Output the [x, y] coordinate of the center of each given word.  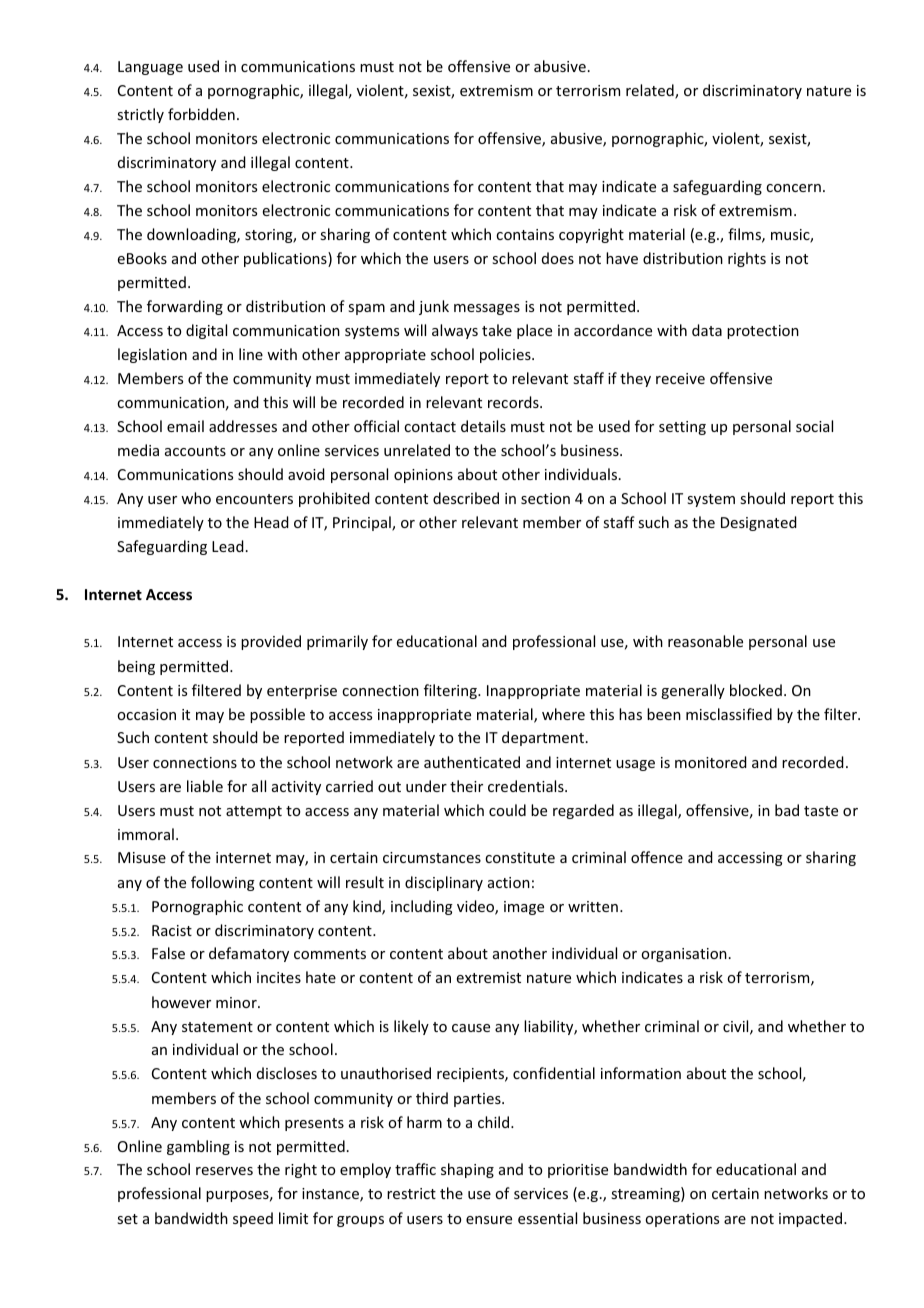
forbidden [201, 114]
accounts [195, 451]
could [507, 810]
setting [682, 428]
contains [525, 234]
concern [793, 188]
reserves [224, 1171]
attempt [254, 812]
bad [787, 810]
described [466, 498]
